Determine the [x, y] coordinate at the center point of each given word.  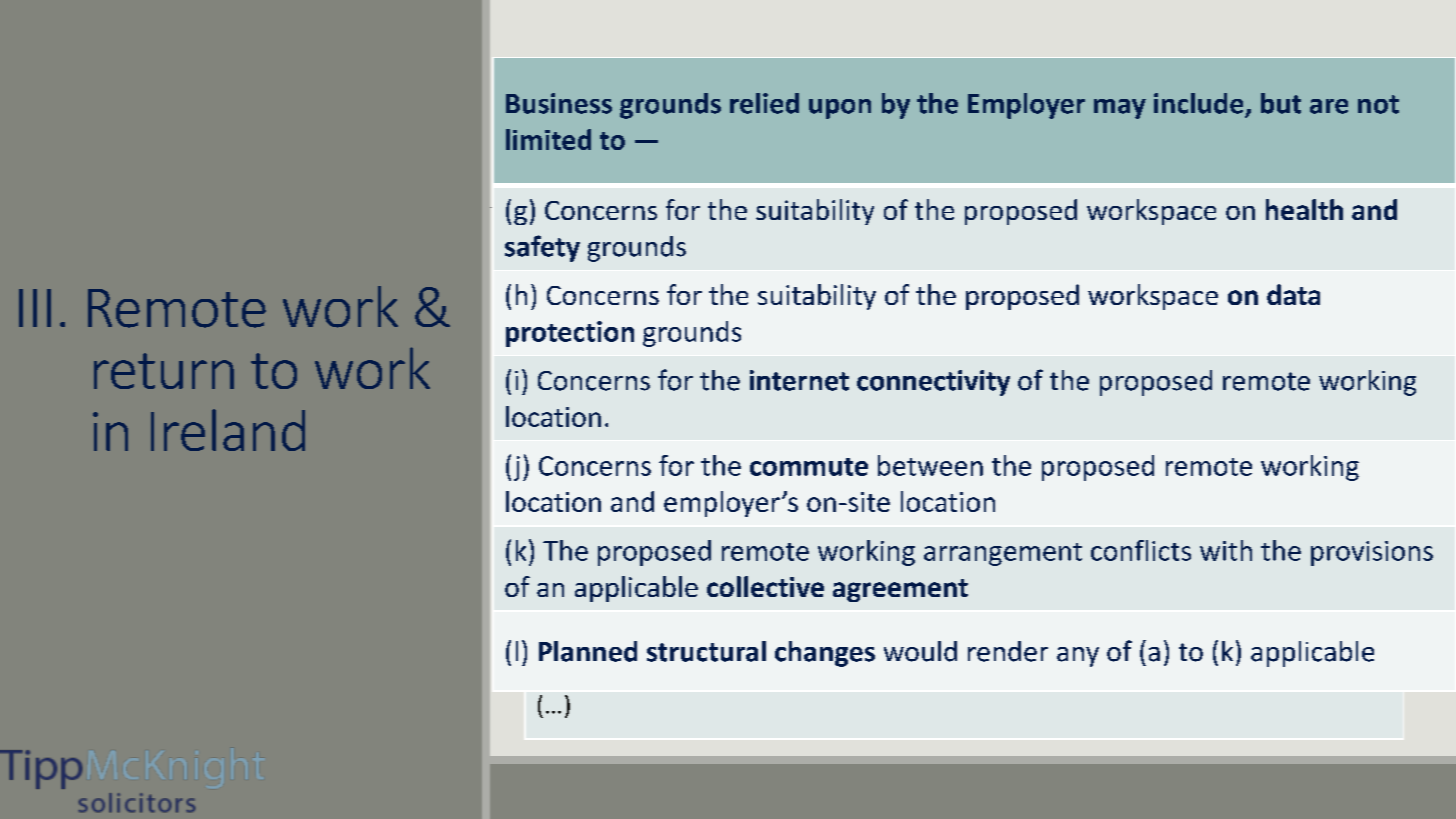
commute [809, 467]
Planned [588, 651]
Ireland [228, 430]
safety [542, 248]
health [1304, 209]
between [930, 465]
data [1293, 294]
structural [706, 651]
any [1078, 657]
